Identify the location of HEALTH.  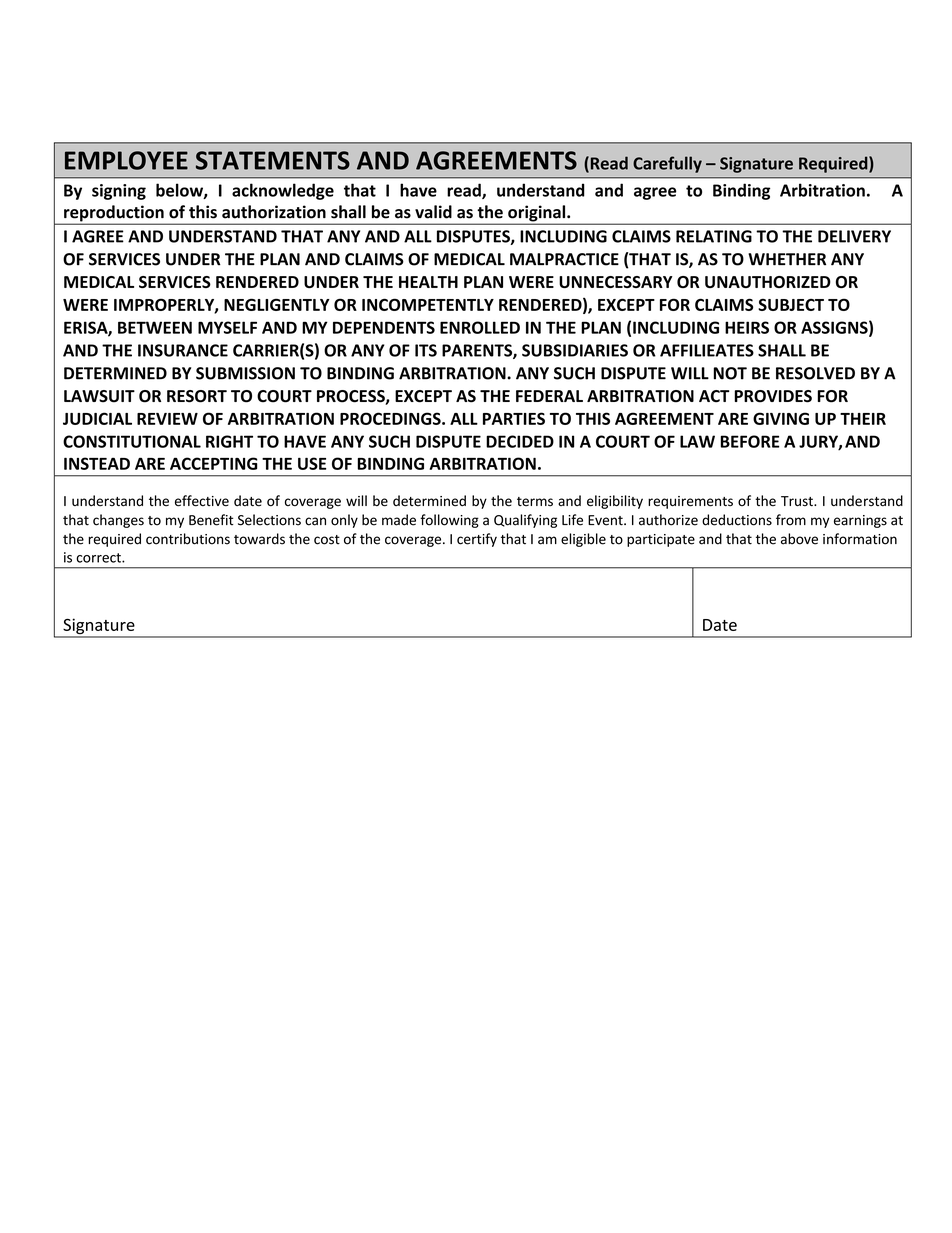
(428, 282).
